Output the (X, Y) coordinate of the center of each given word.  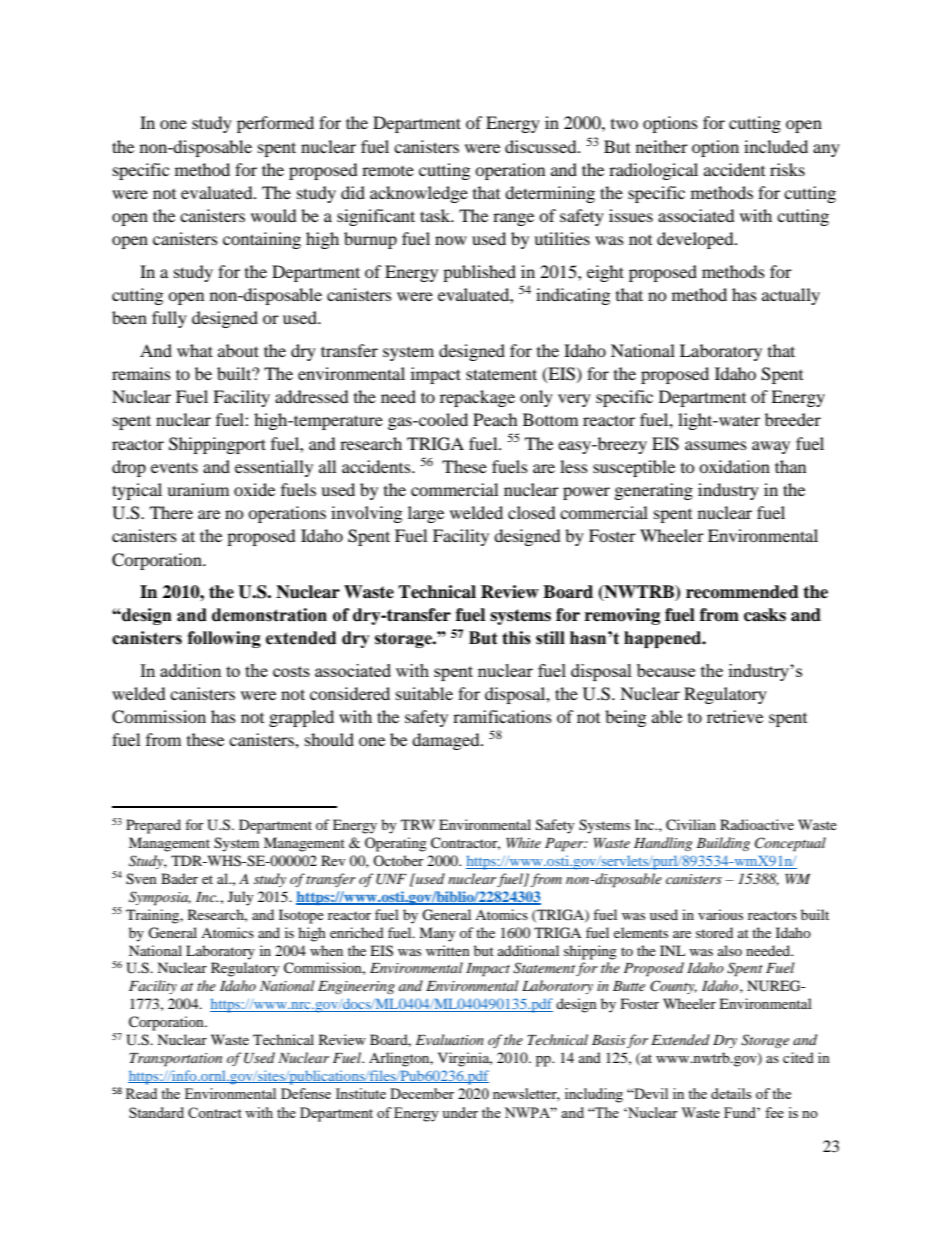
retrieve (735, 716)
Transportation (175, 1060)
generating (654, 491)
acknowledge (419, 194)
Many (437, 934)
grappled (301, 718)
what (195, 350)
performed (275, 124)
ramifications (502, 716)
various (720, 914)
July (241, 898)
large (426, 514)
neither (662, 146)
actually (791, 296)
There (171, 512)
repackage (477, 398)
